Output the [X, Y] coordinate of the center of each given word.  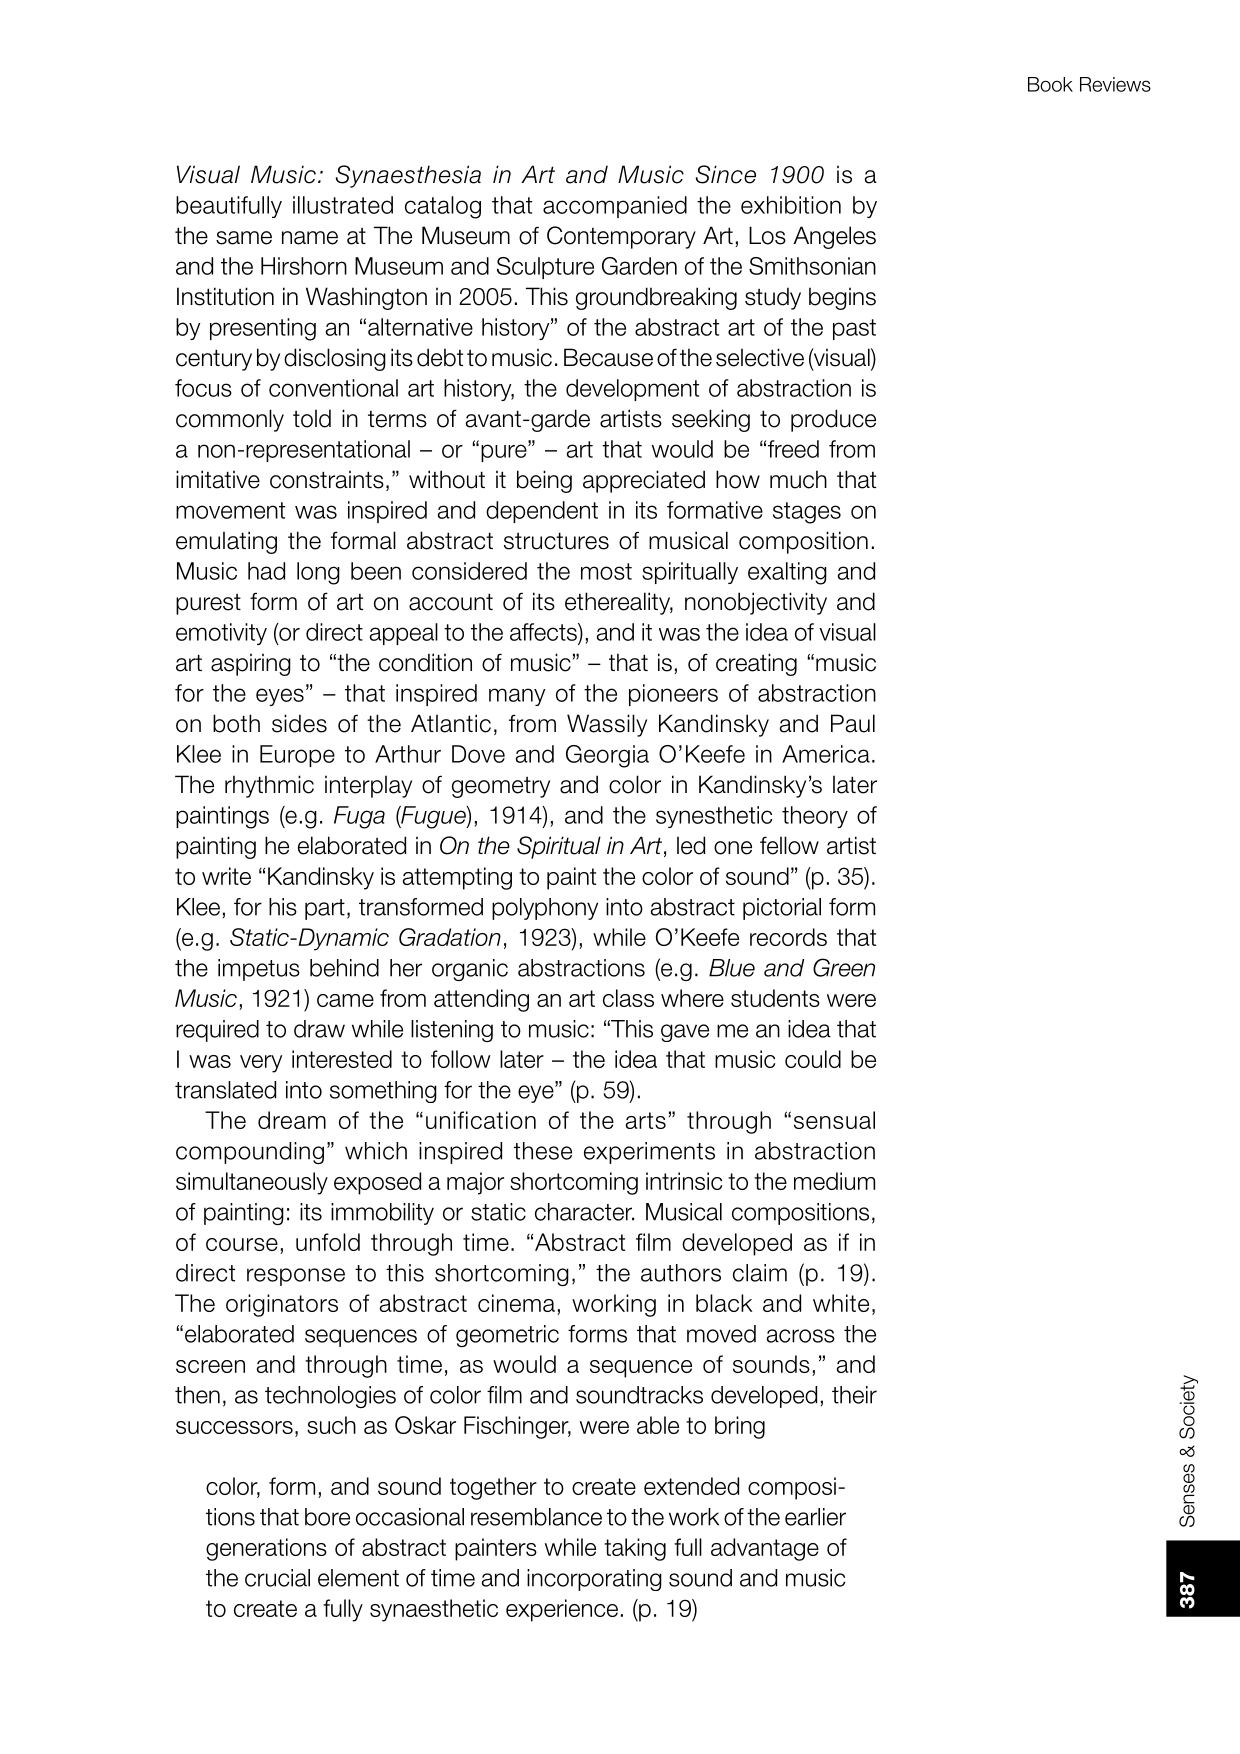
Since [726, 174]
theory [815, 817]
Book [1050, 84]
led [691, 845]
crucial [277, 1578]
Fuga [359, 817]
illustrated [343, 205]
